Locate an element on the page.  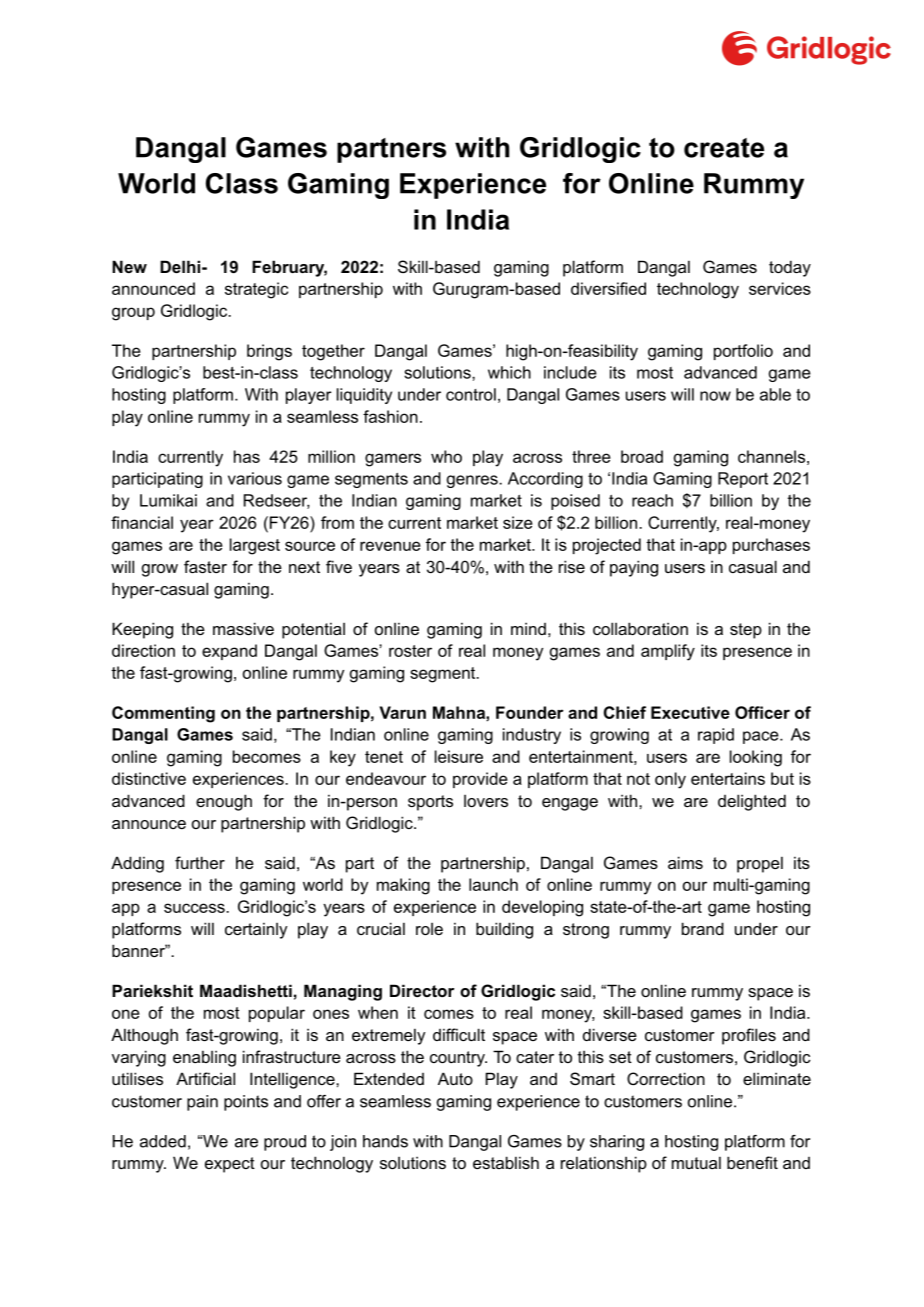
create is located at coordinates (724, 148).
